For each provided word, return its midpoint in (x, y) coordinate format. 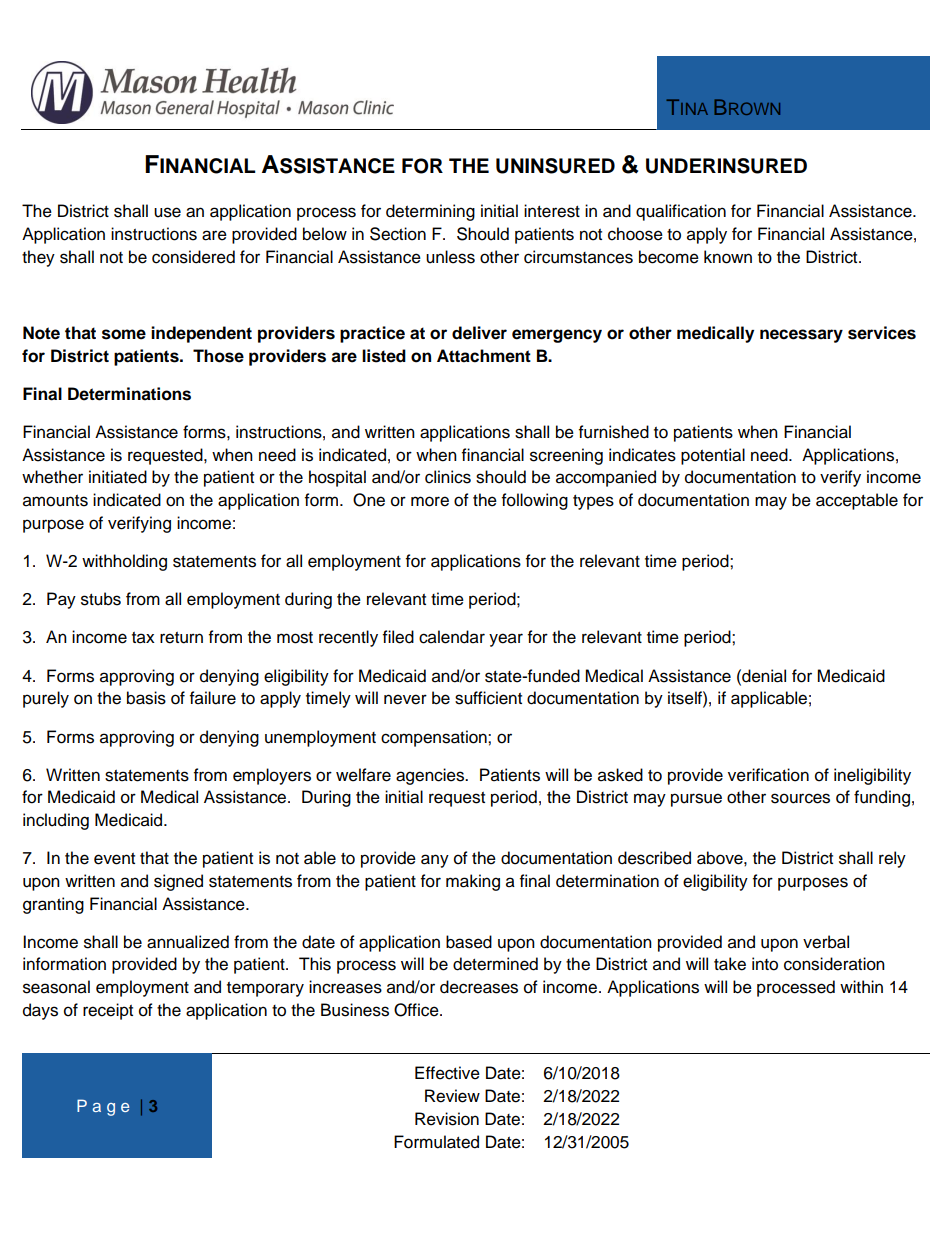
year (506, 640)
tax (143, 638)
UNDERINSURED (726, 166)
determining (430, 212)
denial (763, 676)
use (167, 212)
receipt (108, 1011)
